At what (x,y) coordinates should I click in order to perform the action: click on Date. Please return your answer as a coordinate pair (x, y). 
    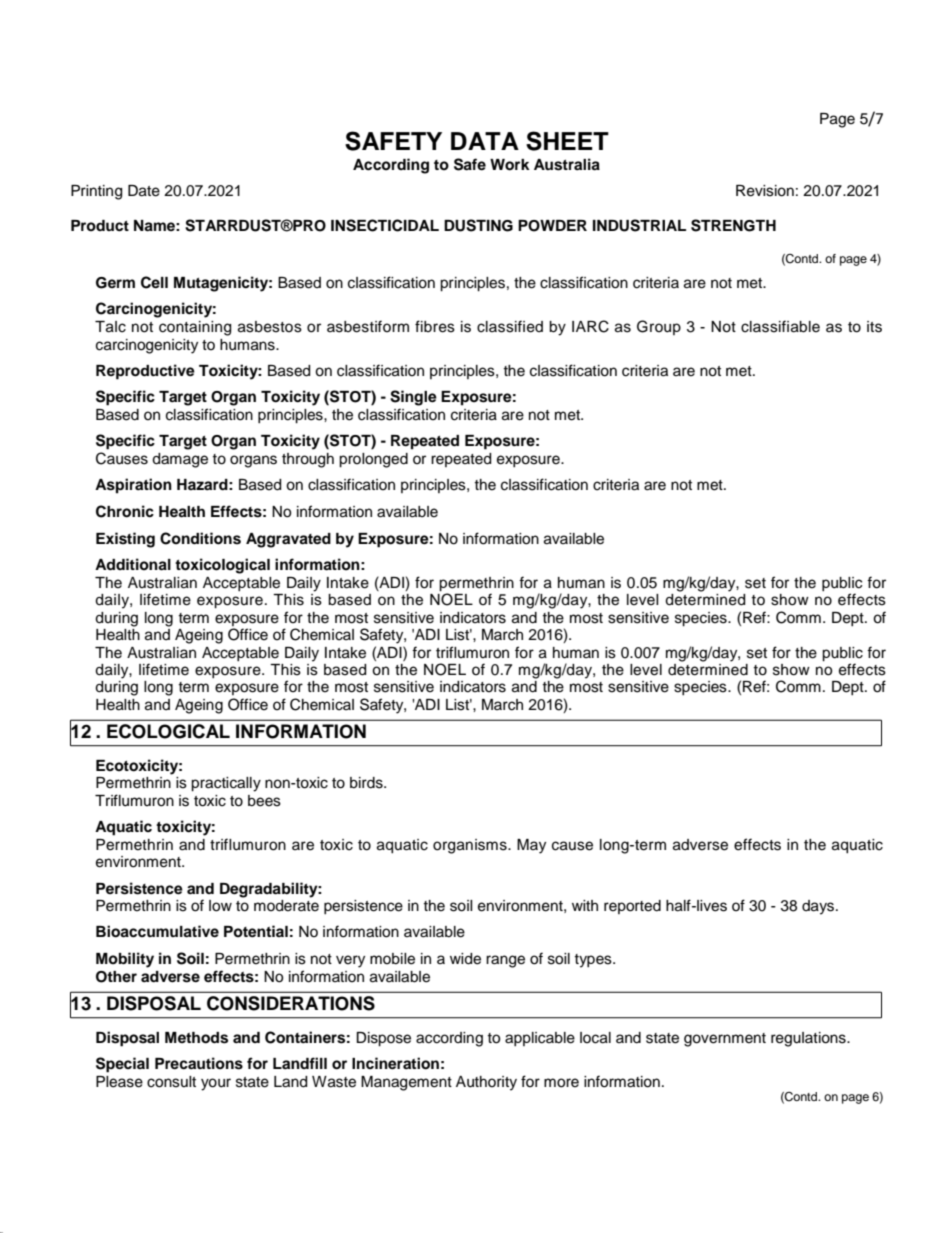
    Looking at the image, I should click on (144, 191).
